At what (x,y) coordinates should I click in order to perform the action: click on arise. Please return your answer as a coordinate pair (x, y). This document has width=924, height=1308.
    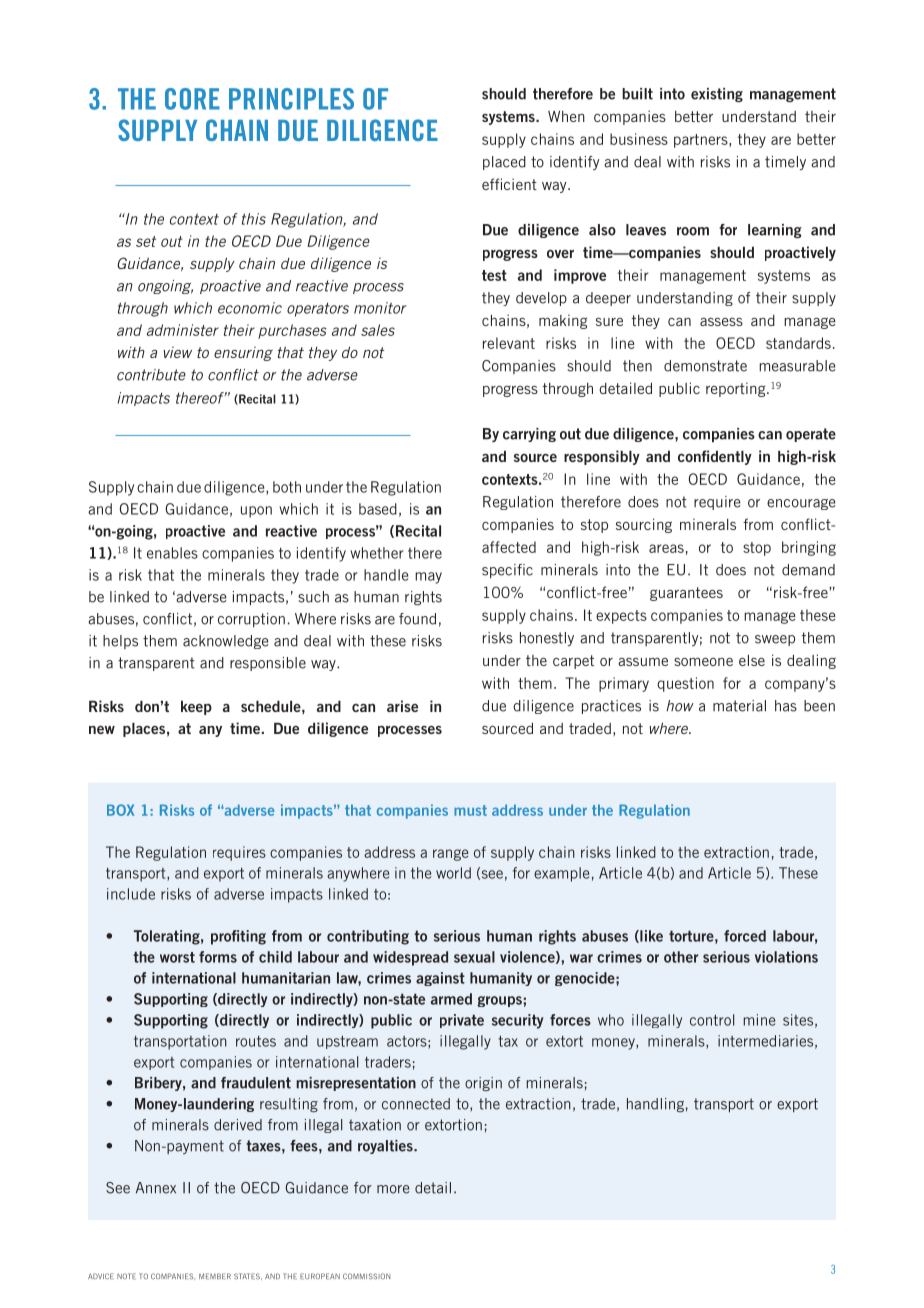
    Looking at the image, I should click on (402, 706).
